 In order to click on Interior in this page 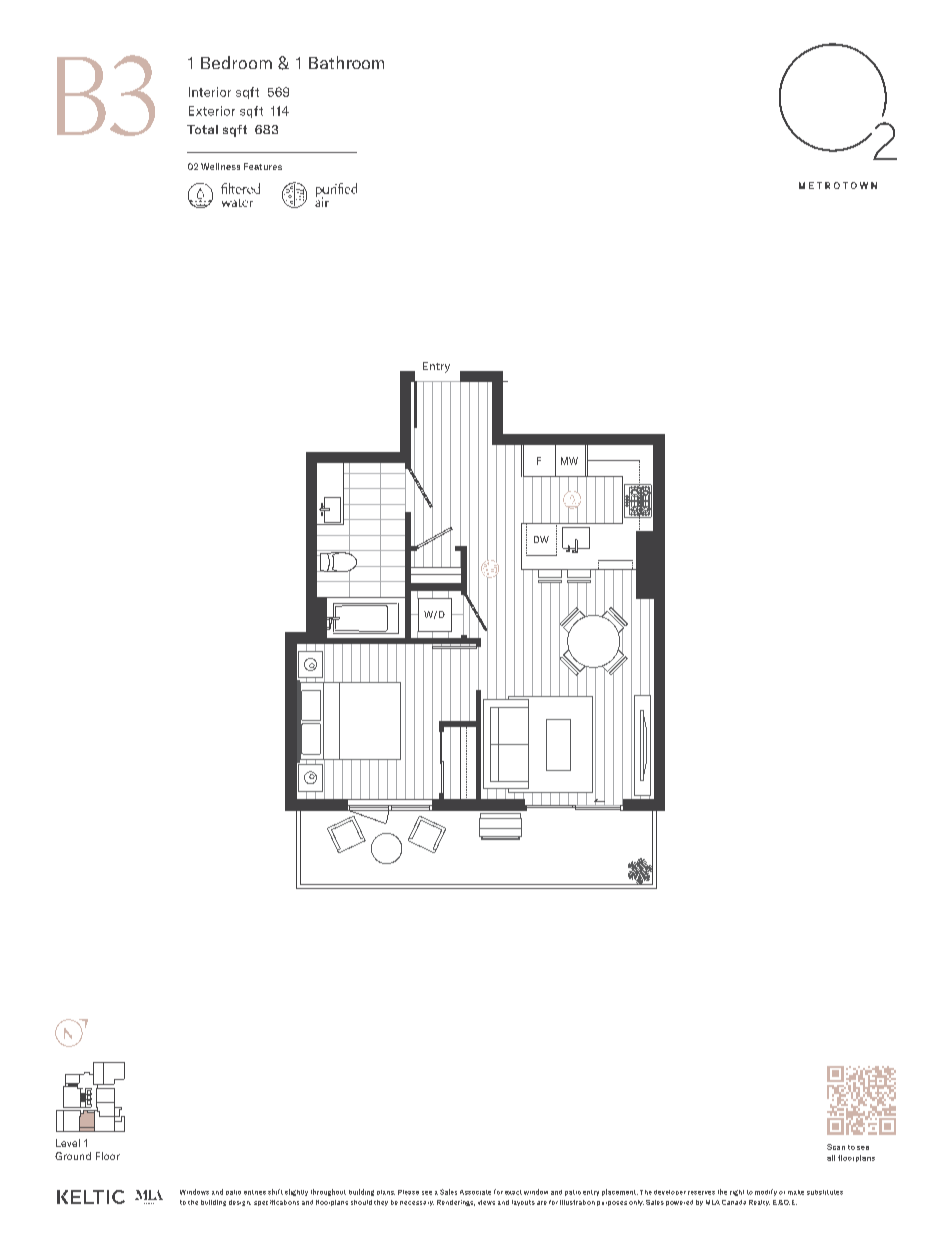, I will do `click(210, 92)`.
